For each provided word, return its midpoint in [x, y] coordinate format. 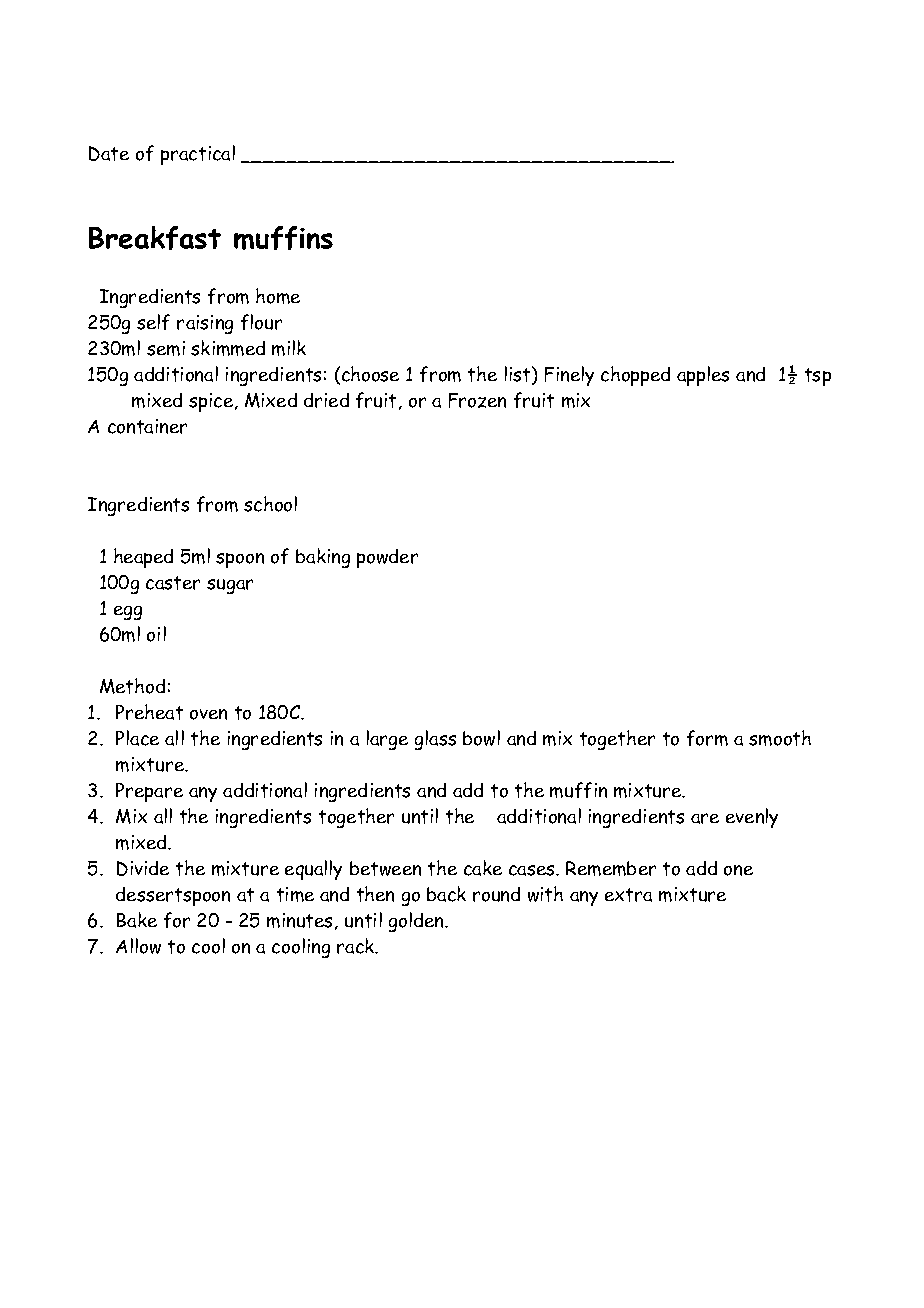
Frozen [477, 400]
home [278, 296]
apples [703, 376]
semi [166, 348]
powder [387, 558]
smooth [780, 738]
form [707, 738]
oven [208, 714]
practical [198, 155]
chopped [635, 376]
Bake [137, 920]
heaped [143, 558]
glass [435, 740]
